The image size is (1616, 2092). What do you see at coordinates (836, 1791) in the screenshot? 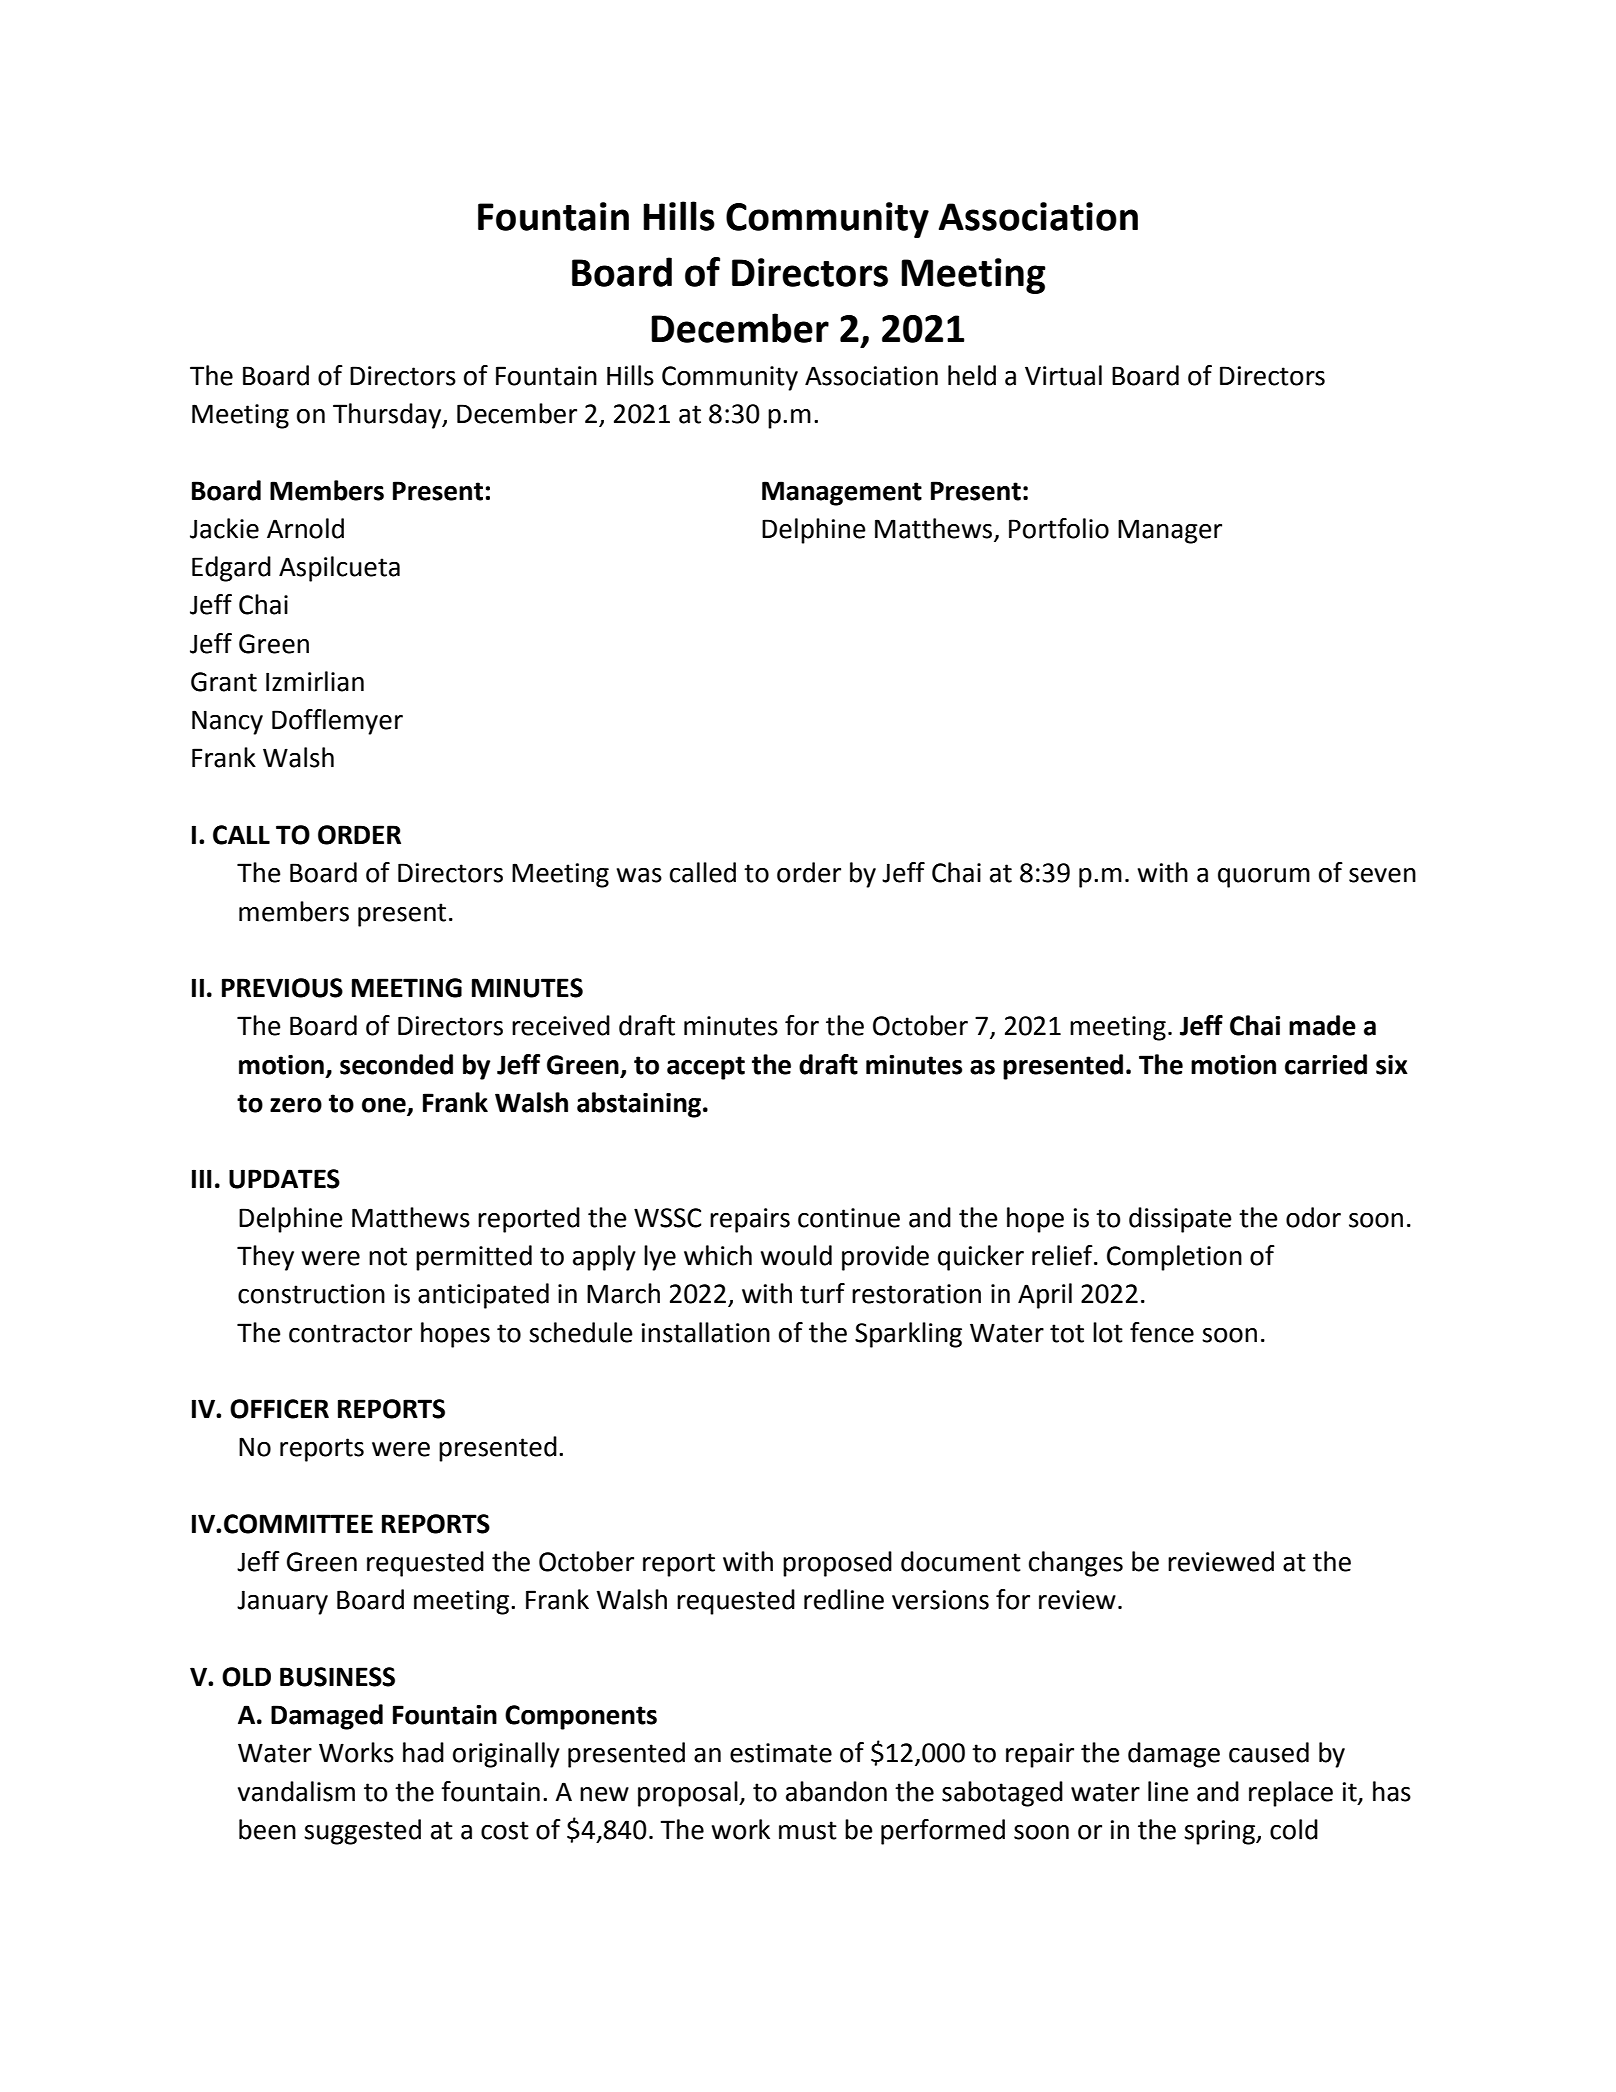
I see `abandon` at bounding box center [836, 1791].
